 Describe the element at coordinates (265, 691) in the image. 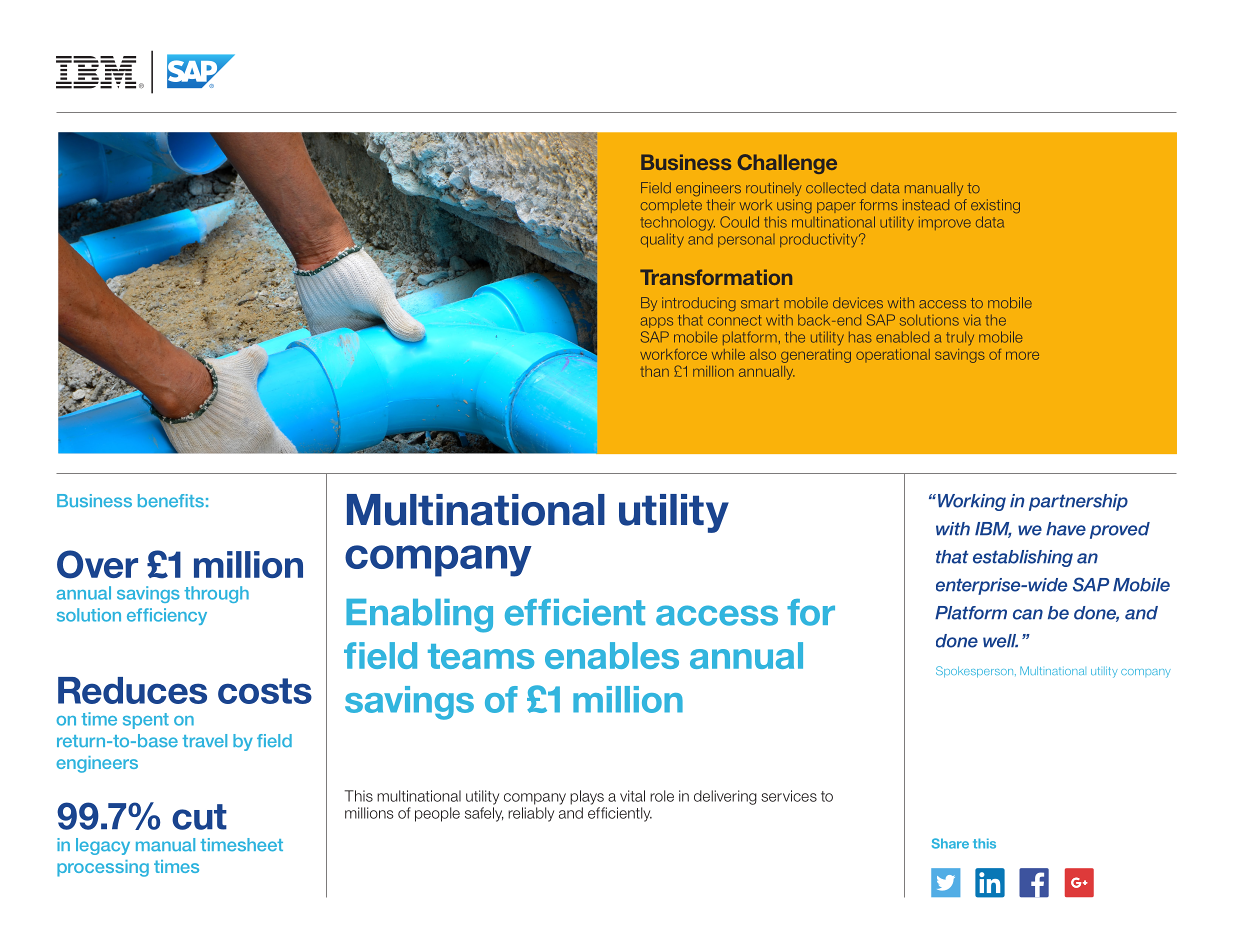

I see `costs` at that location.
